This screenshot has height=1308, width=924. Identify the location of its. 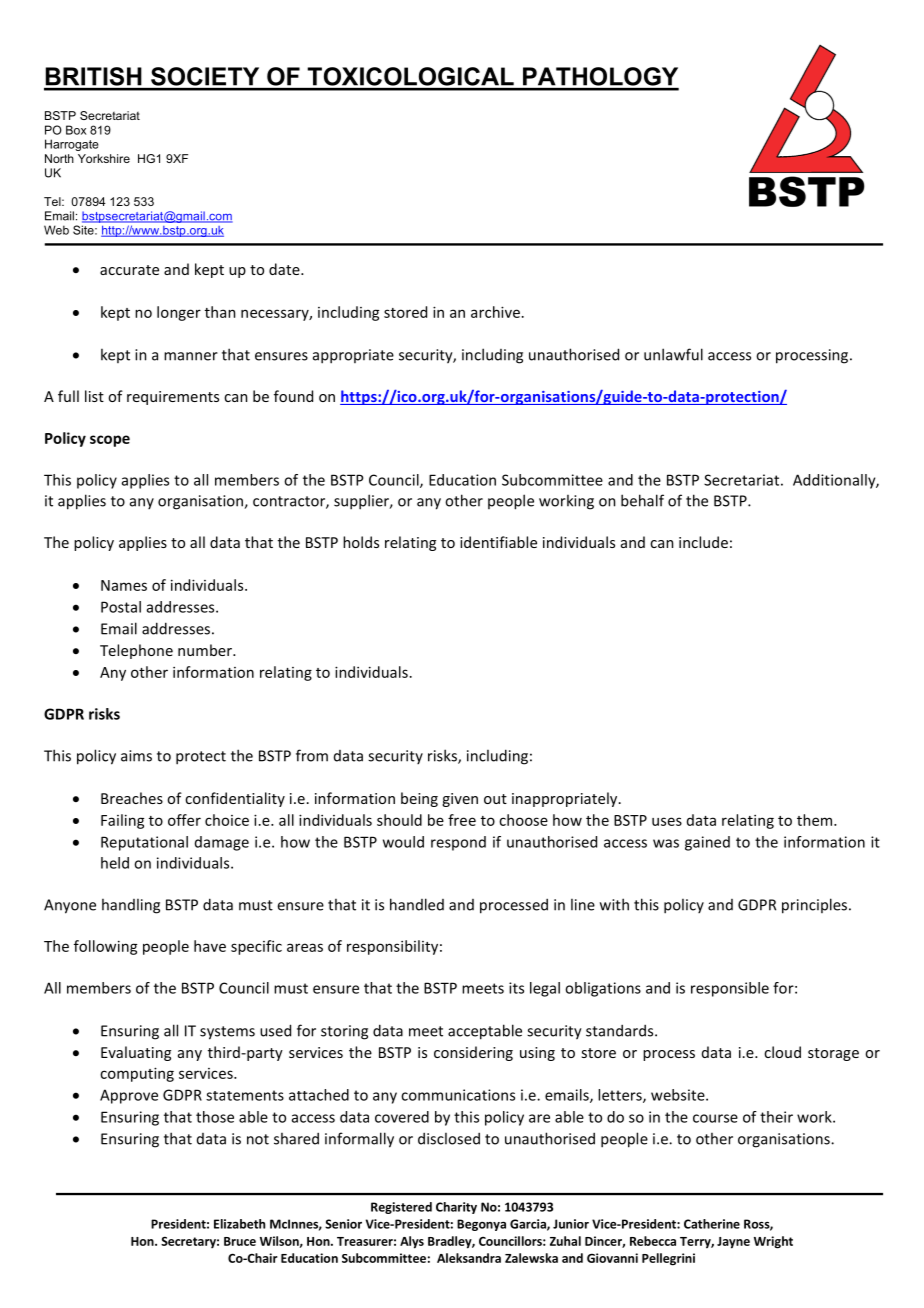
(516, 988).
